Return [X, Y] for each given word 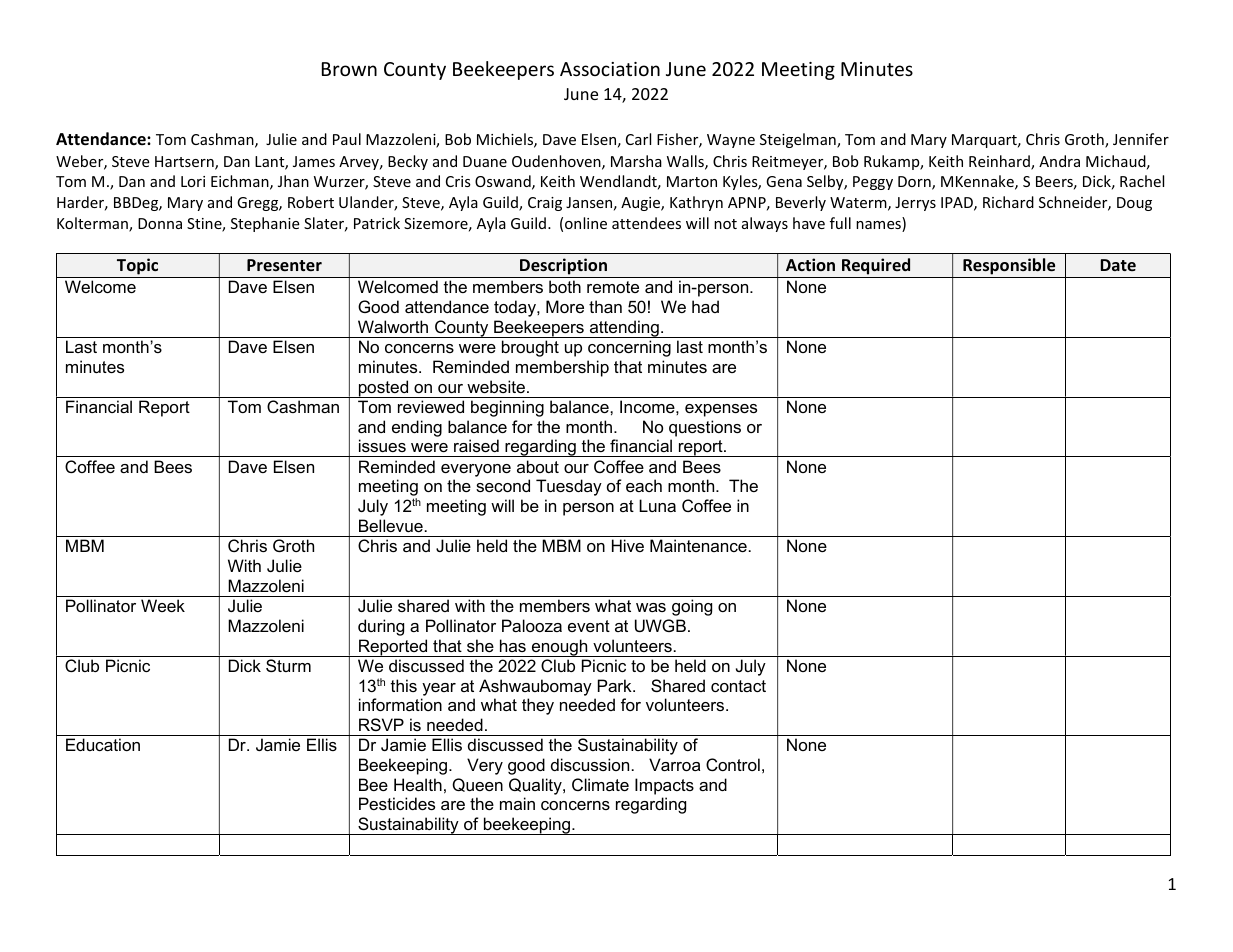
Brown [349, 69]
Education [103, 744]
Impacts [664, 786]
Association [610, 69]
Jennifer [1141, 139]
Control [733, 764]
